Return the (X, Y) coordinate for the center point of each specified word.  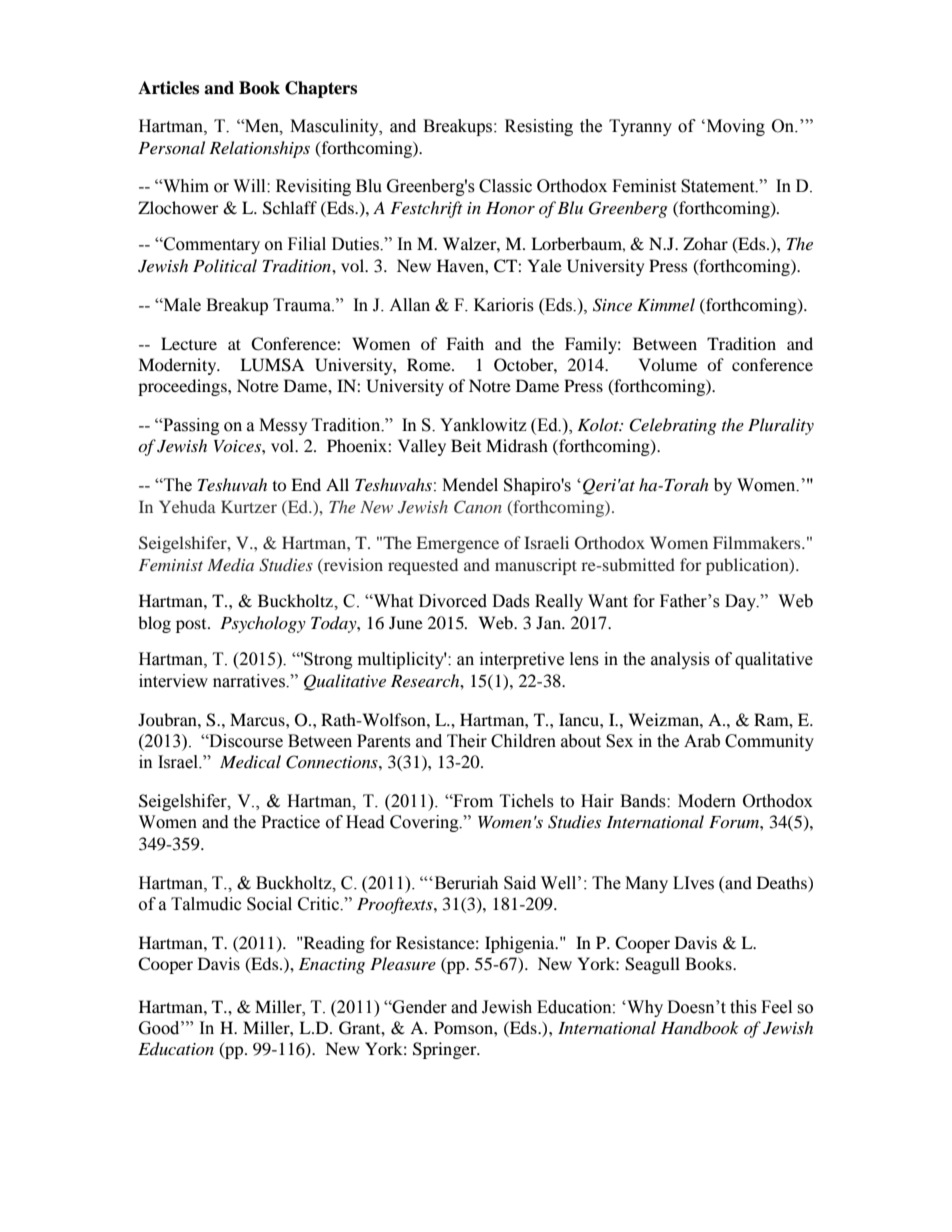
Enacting (332, 966)
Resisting (539, 127)
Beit (466, 445)
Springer (446, 1050)
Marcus (258, 719)
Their (467, 741)
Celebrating (673, 426)
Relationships (259, 149)
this (743, 1007)
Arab (702, 741)
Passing (190, 426)
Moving (734, 127)
